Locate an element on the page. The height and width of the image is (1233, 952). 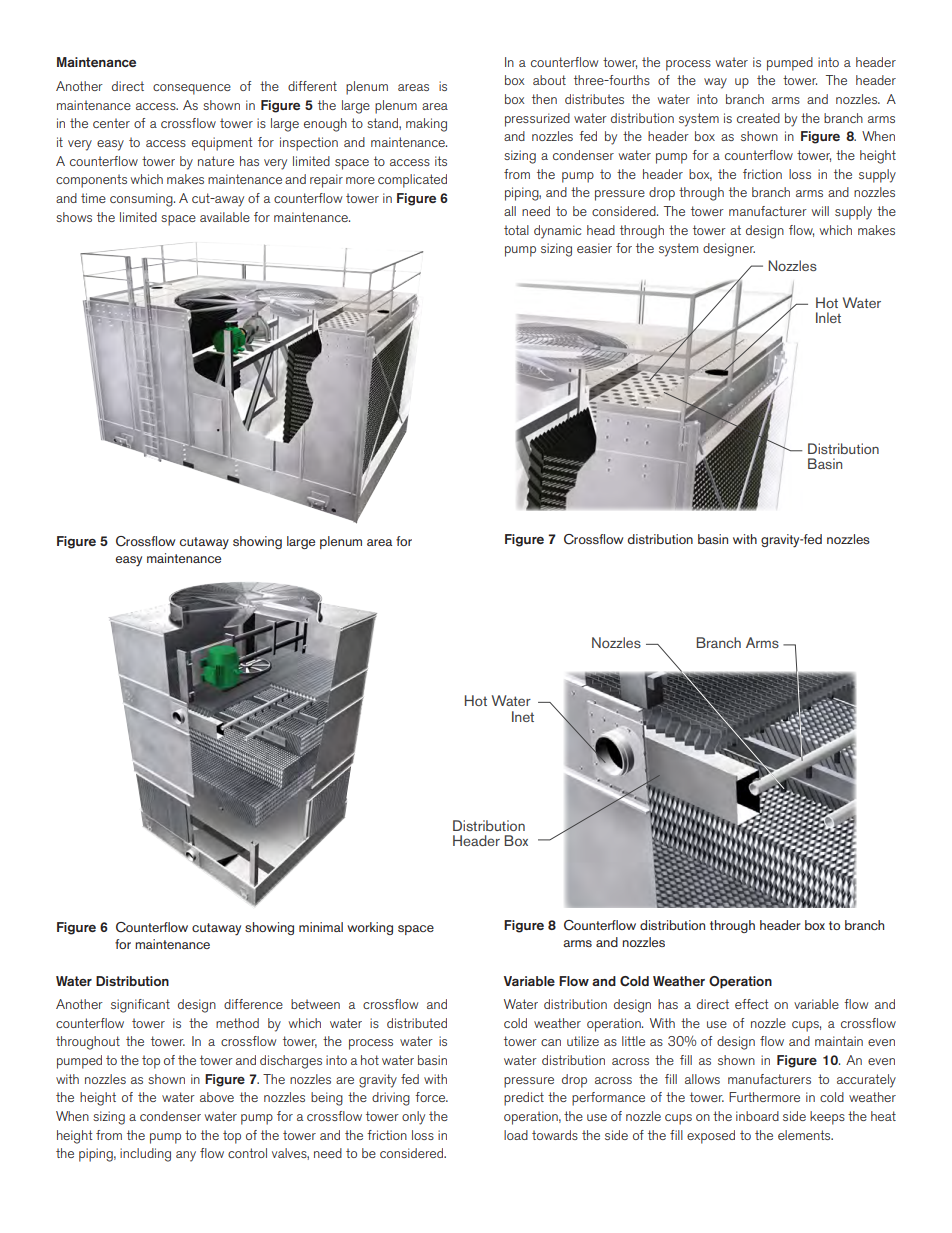
any is located at coordinates (186, 1156).
